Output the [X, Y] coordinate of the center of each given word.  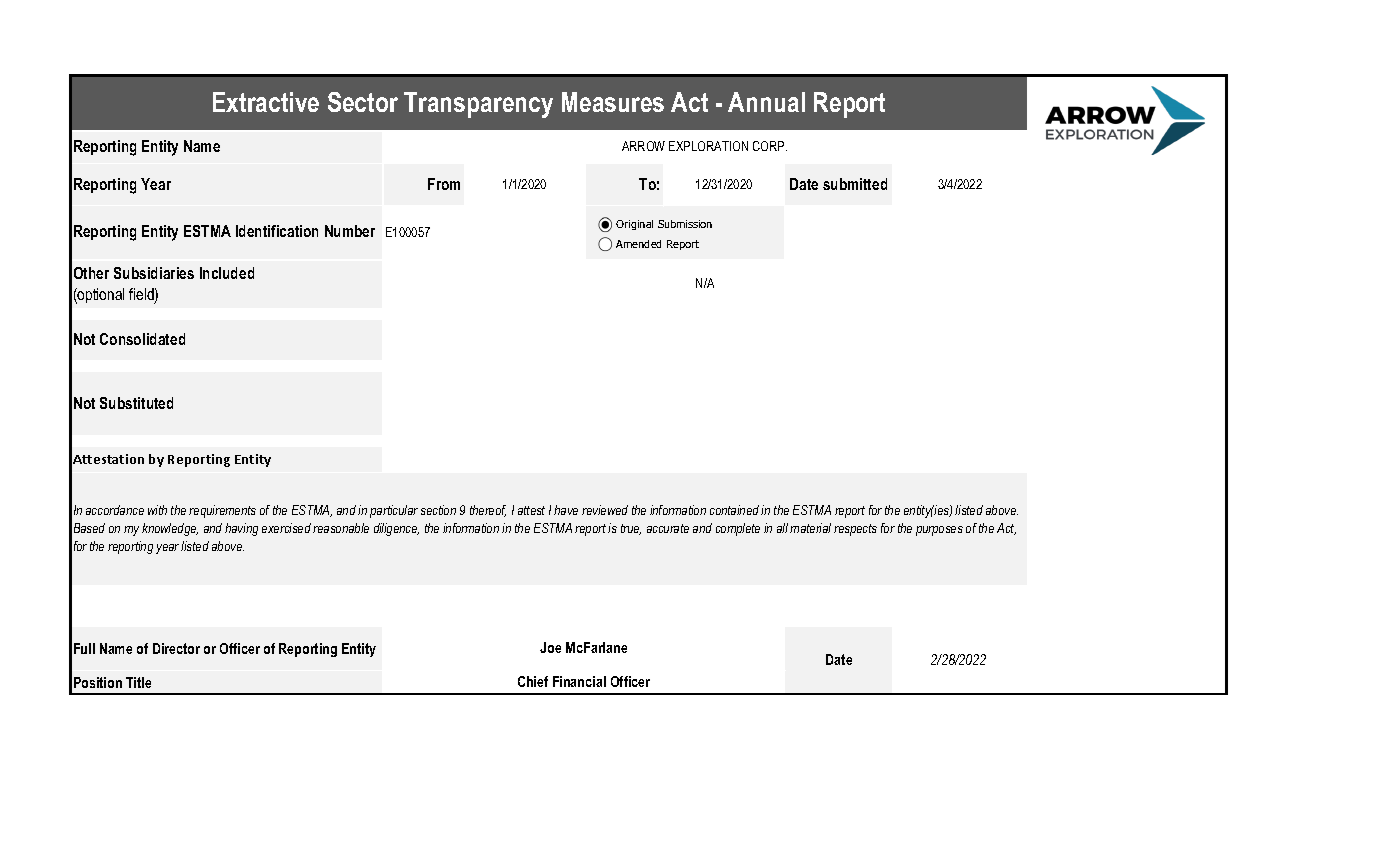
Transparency [478, 105]
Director [176, 648]
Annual [766, 102]
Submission [685, 224]
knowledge [170, 529]
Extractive [266, 102]
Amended [638, 244]
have [566, 510]
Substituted [136, 403]
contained [734, 510]
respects [855, 530]
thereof [488, 511]
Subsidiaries [154, 273]
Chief [533, 681]
